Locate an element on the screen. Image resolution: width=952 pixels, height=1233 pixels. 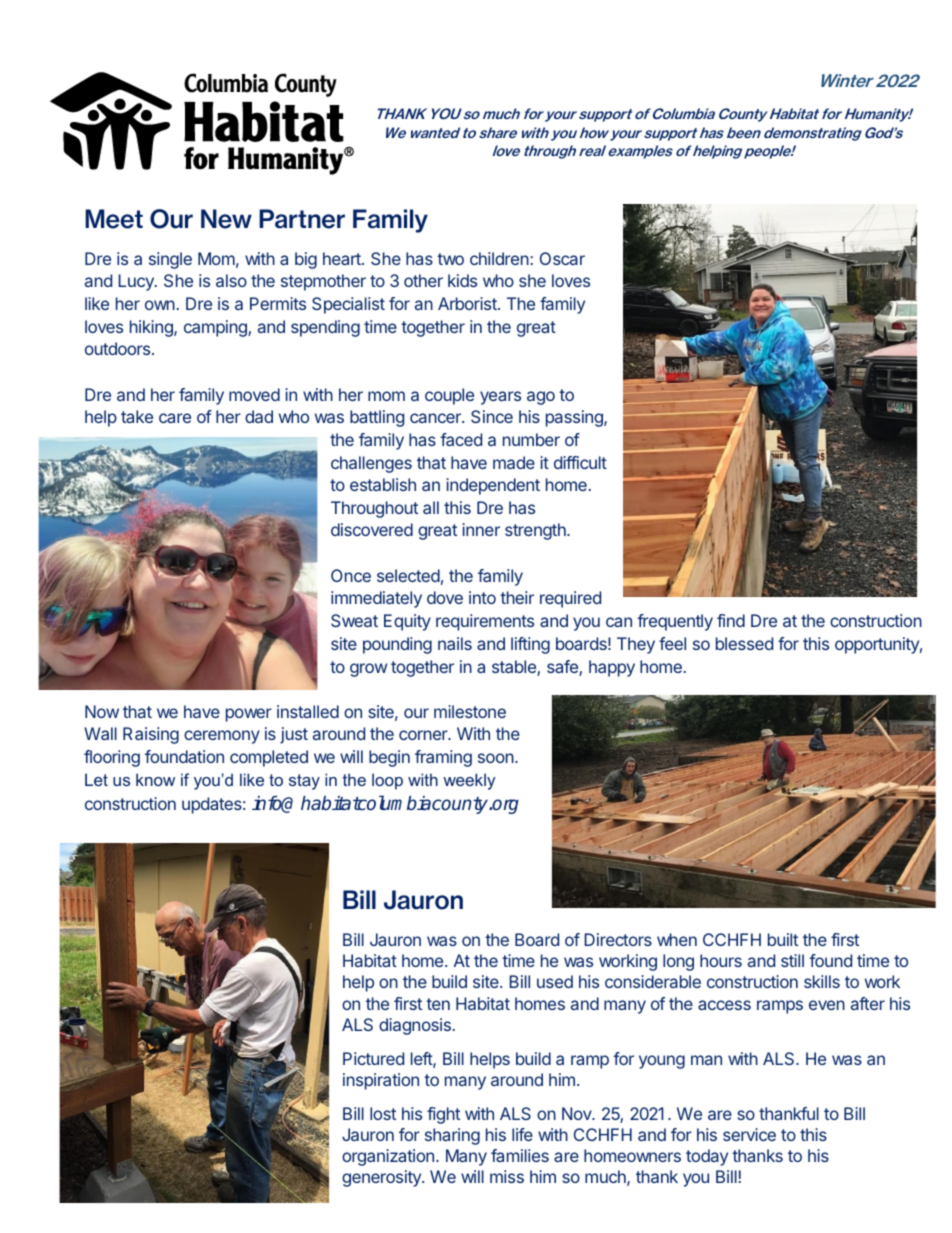
children is located at coordinates (500, 258).
